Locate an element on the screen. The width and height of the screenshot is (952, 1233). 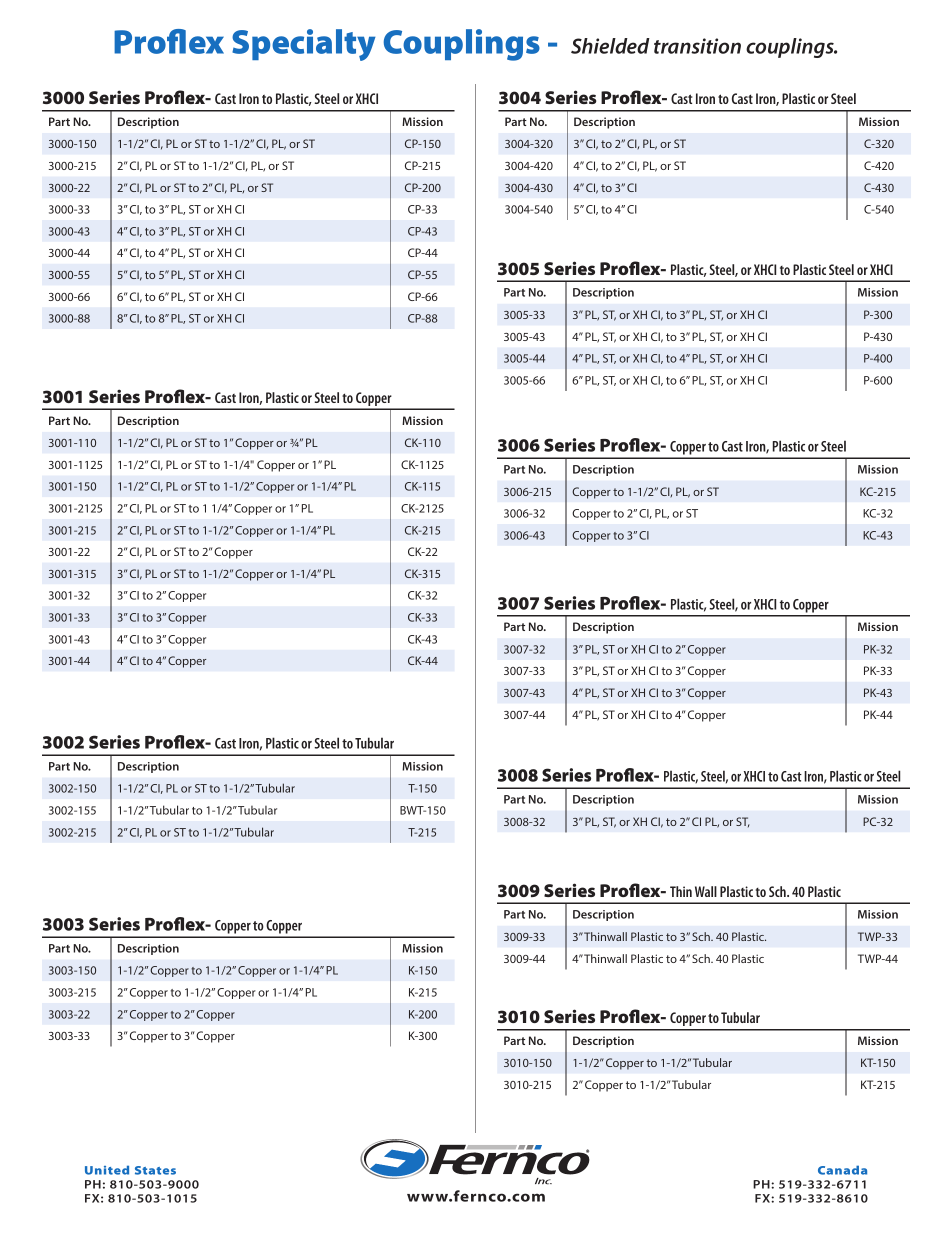
transition is located at coordinates (697, 46).
